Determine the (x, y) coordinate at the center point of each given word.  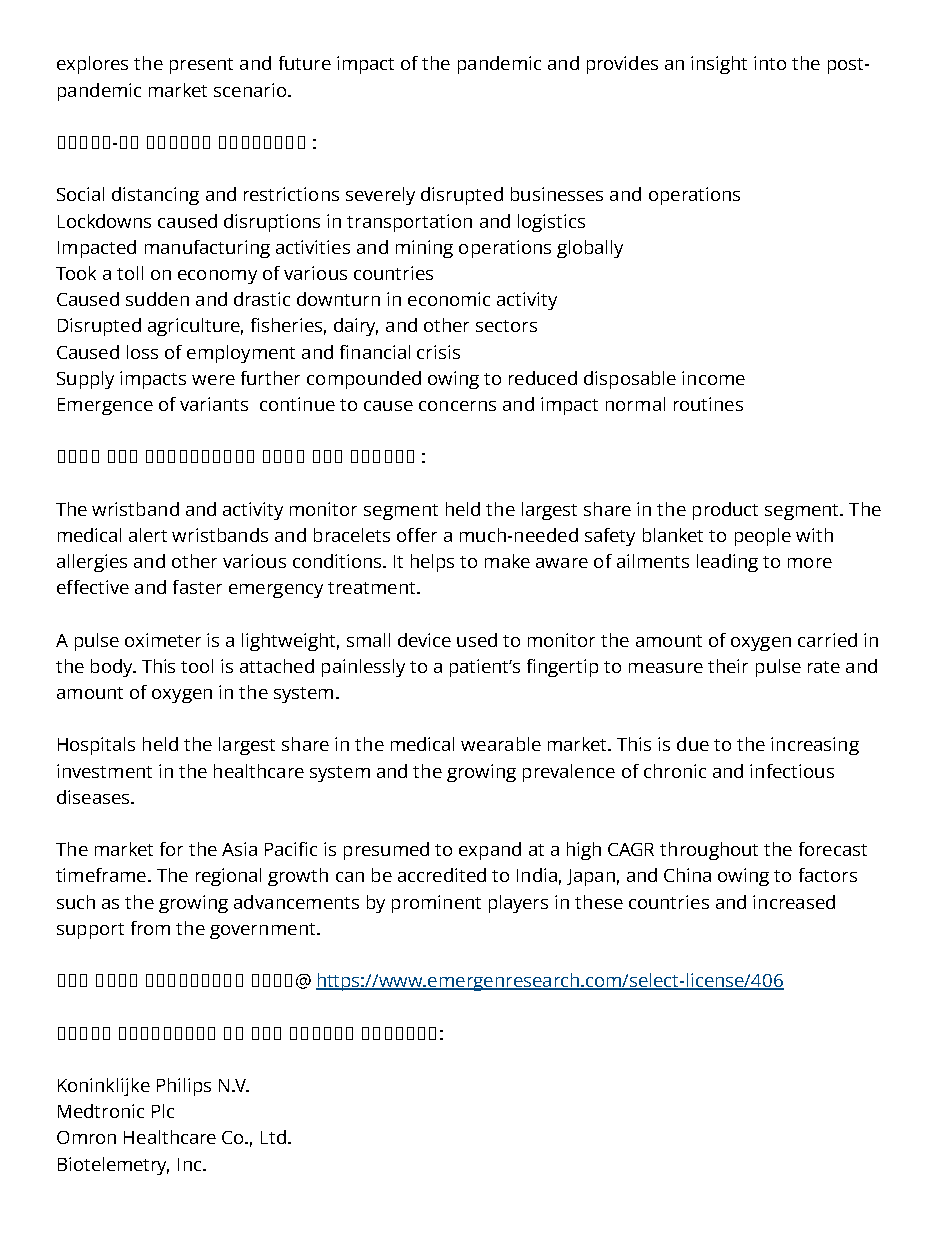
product (725, 511)
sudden (157, 299)
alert (148, 535)
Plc (163, 1111)
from (150, 928)
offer (417, 535)
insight (719, 65)
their (728, 666)
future (305, 63)
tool (197, 666)
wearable (501, 744)
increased (794, 902)
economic (449, 299)
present (201, 66)
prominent (436, 904)
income (713, 378)
